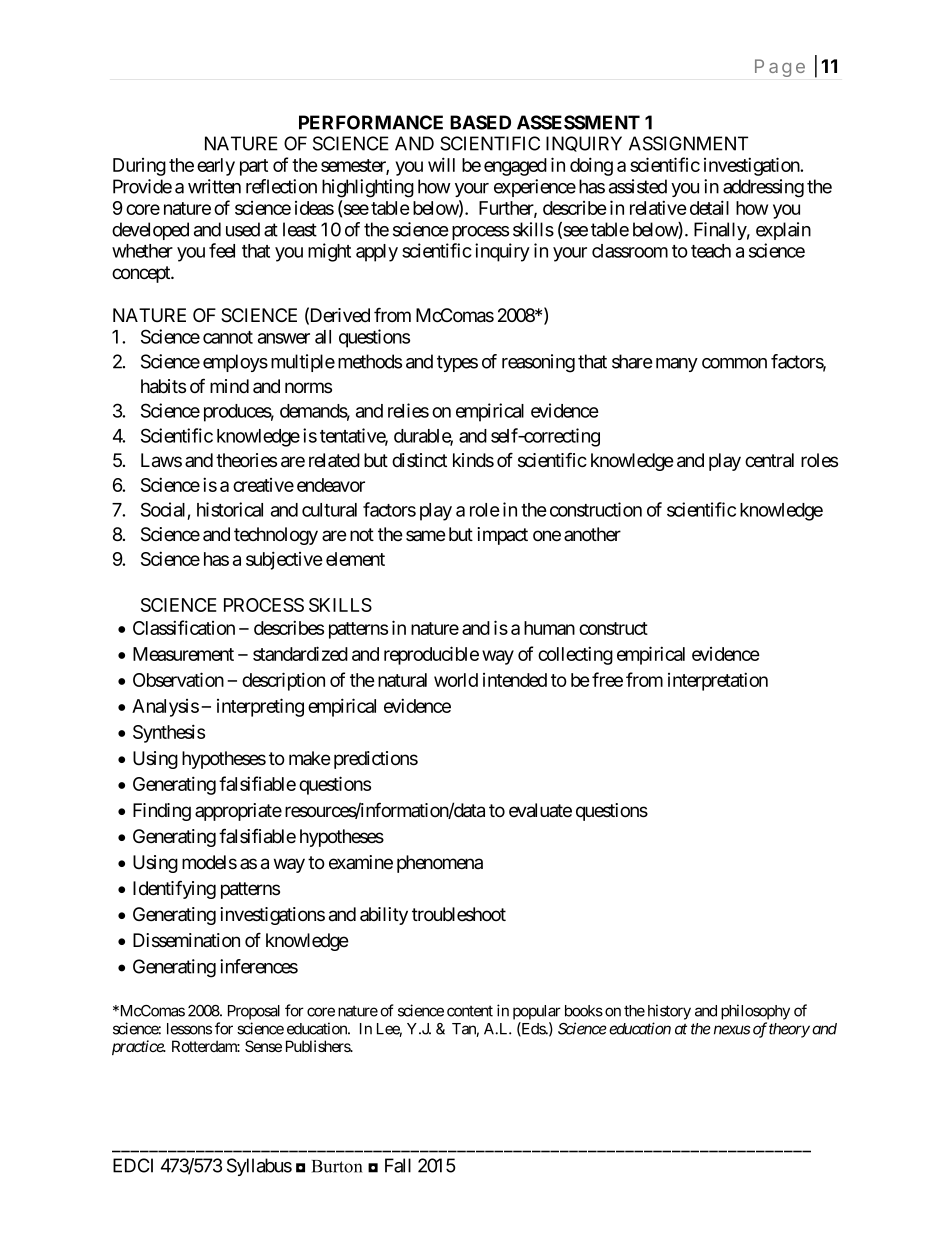 The image size is (952, 1233). What do you see at coordinates (718, 681) in the document?
I see `interpretation` at bounding box center [718, 681].
